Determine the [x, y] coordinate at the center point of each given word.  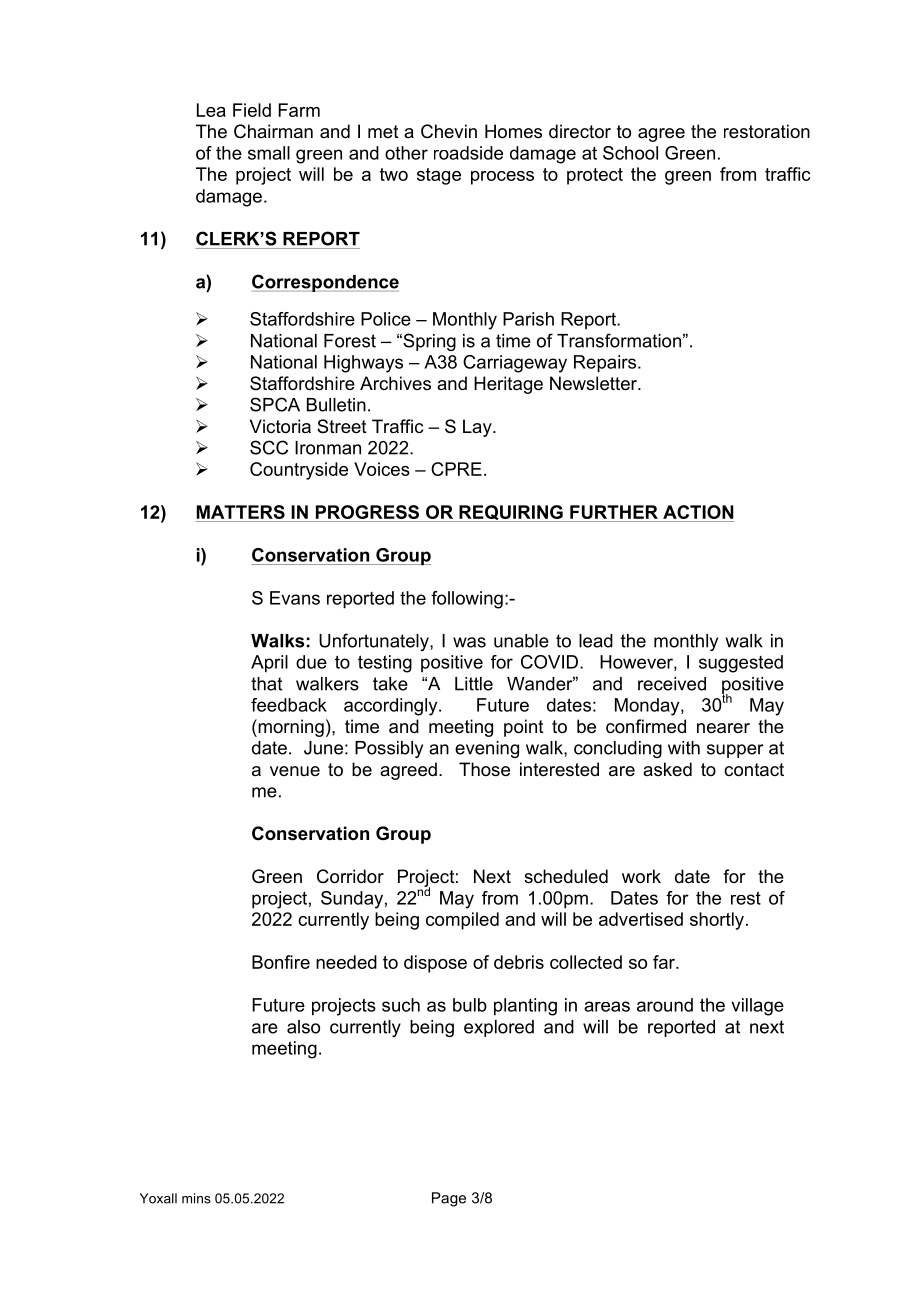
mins [196, 1198]
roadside [468, 153]
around [665, 1005]
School [630, 153]
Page [449, 1199]
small [269, 153]
